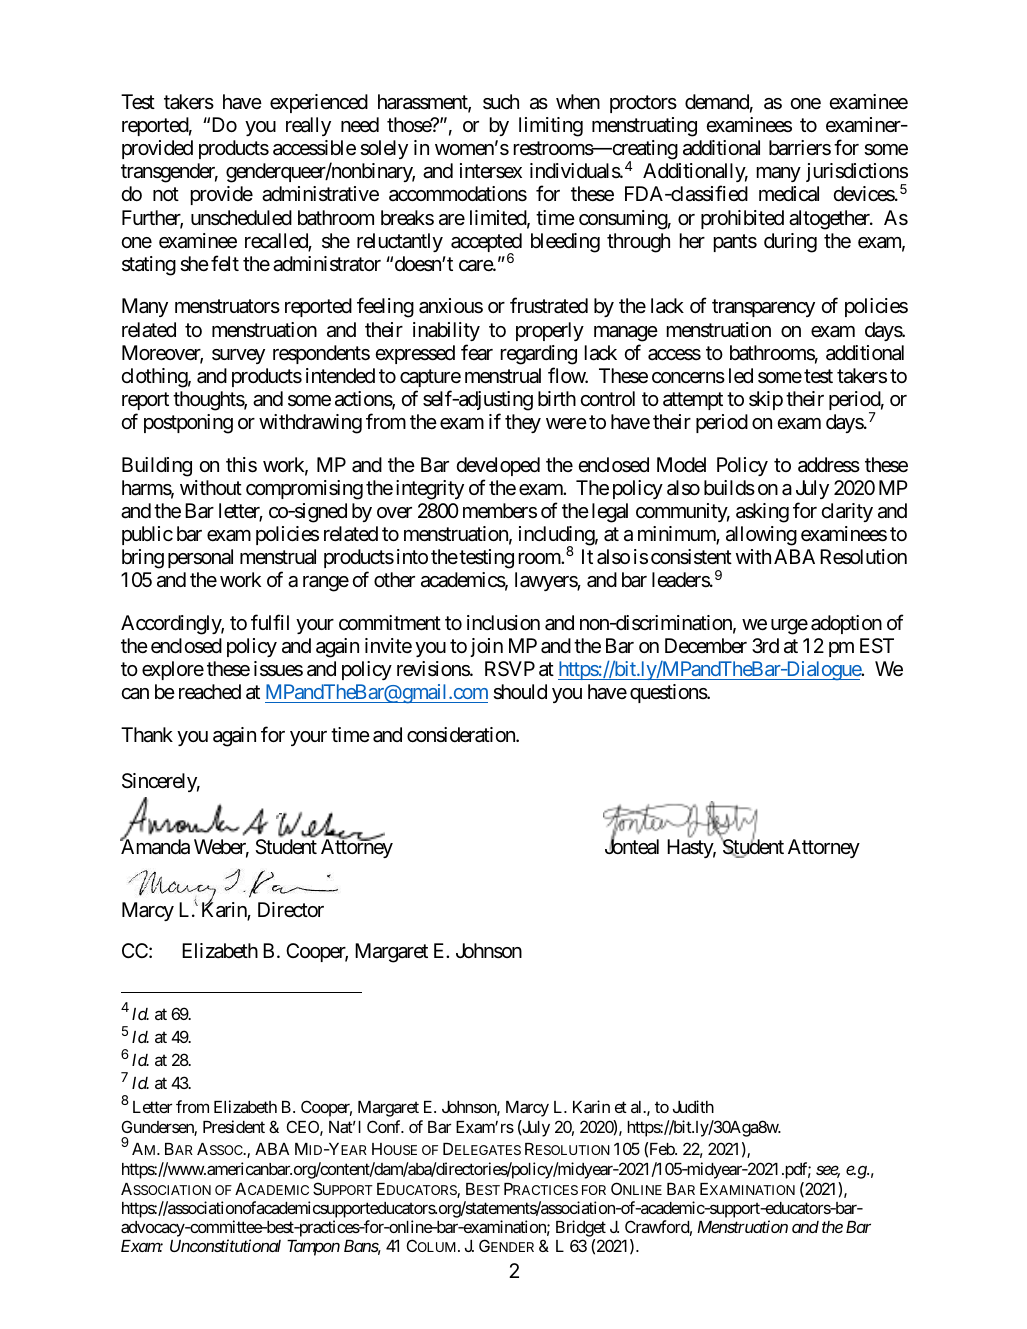 This screenshot has width=1027, height=1329. What do you see at coordinates (462, 735) in the screenshot?
I see `consideration` at bounding box center [462, 735].
